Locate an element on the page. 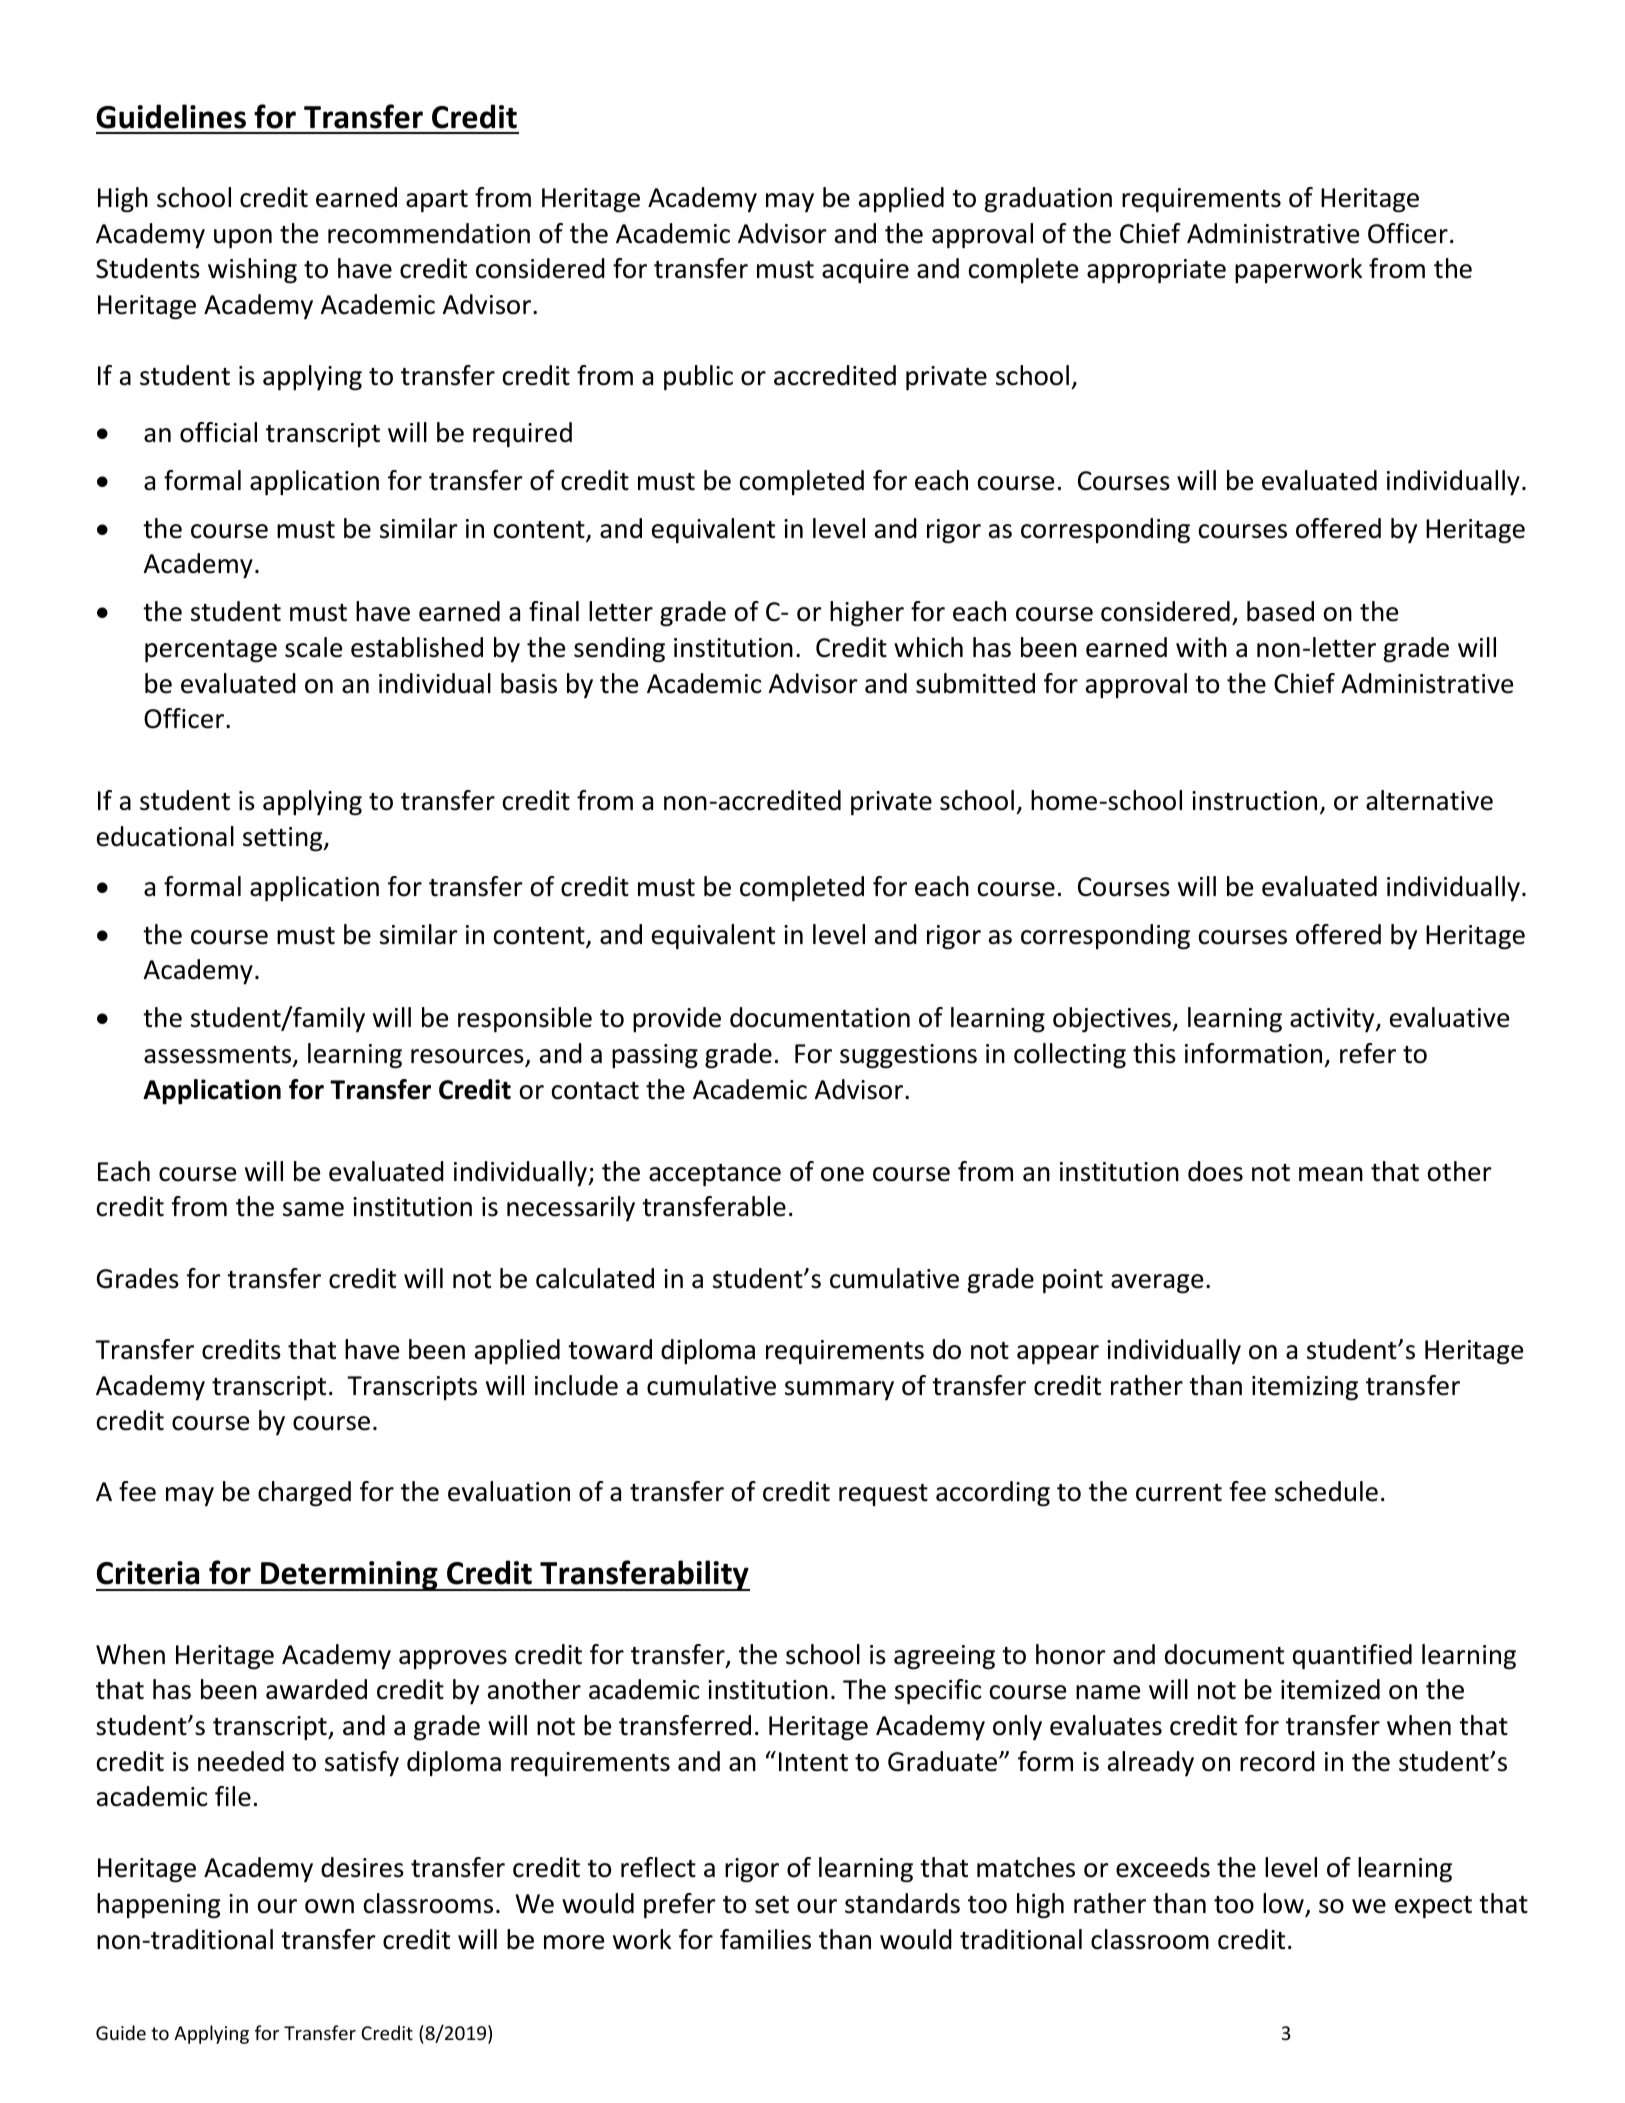 The image size is (1625, 2103). assessments is located at coordinates (219, 1056).
